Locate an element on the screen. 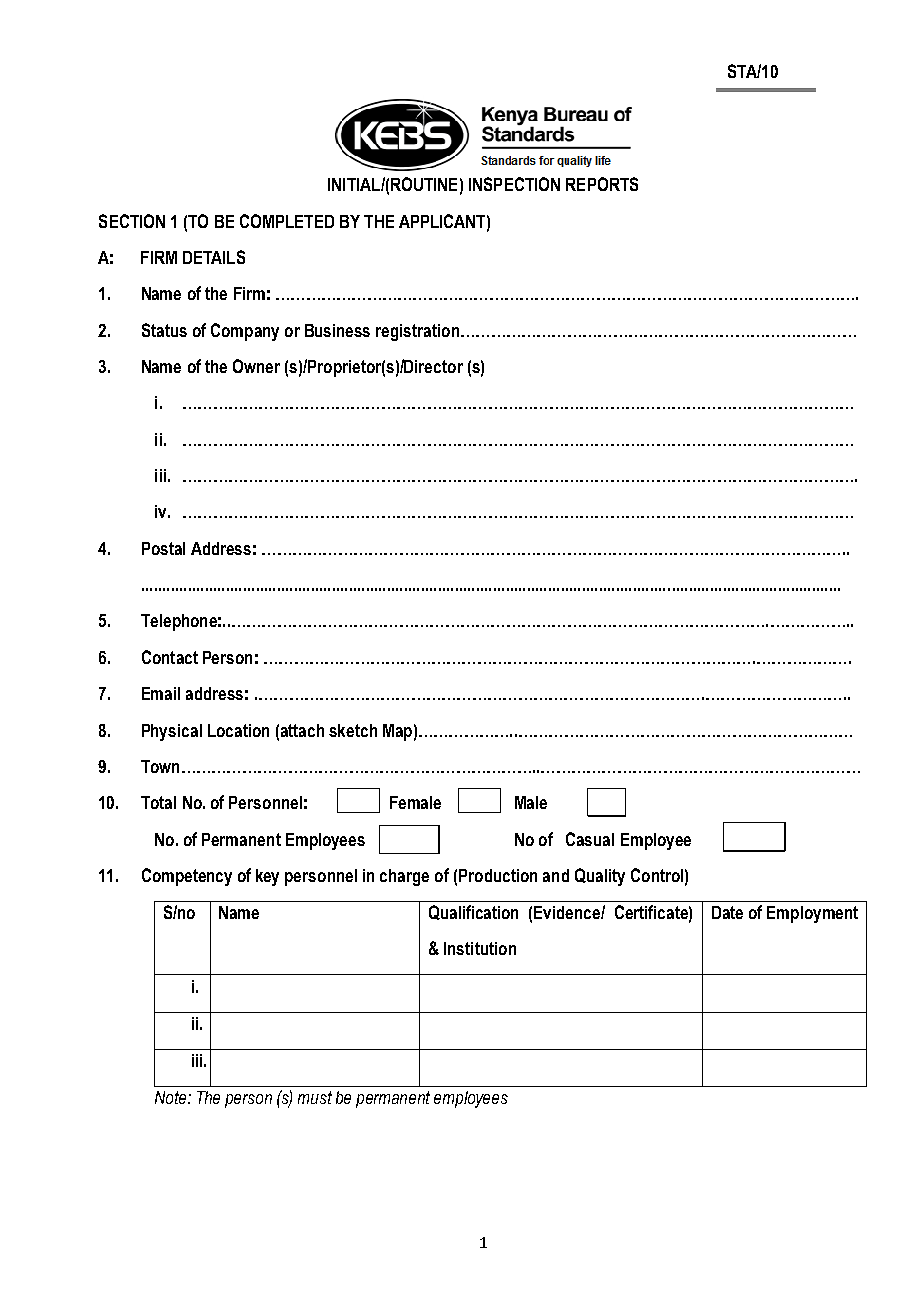 The height and width of the screenshot is (1307, 924). registration is located at coordinates (417, 332).
